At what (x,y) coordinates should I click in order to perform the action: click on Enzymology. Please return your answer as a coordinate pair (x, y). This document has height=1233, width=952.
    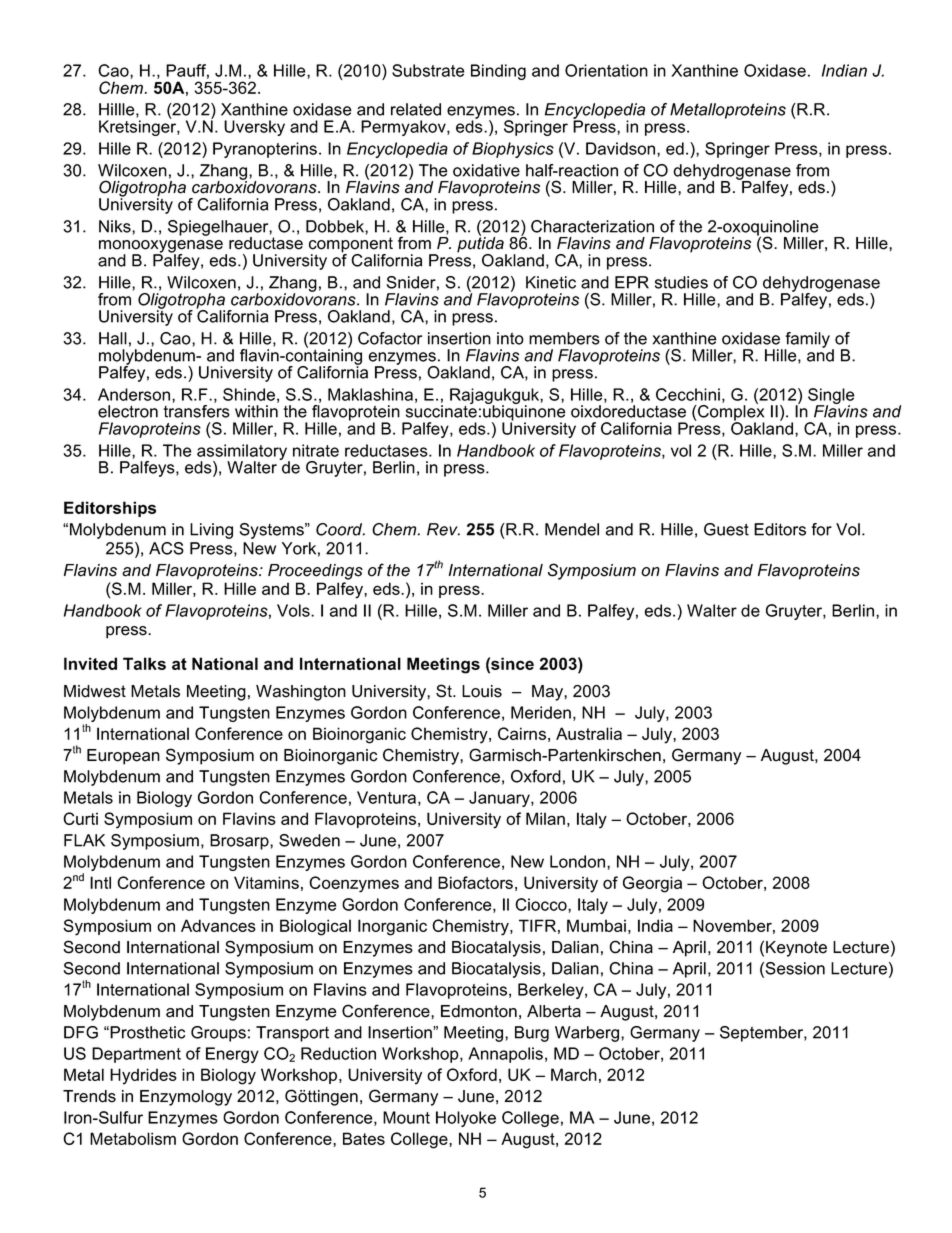
    Looking at the image, I should click on (186, 1098).
